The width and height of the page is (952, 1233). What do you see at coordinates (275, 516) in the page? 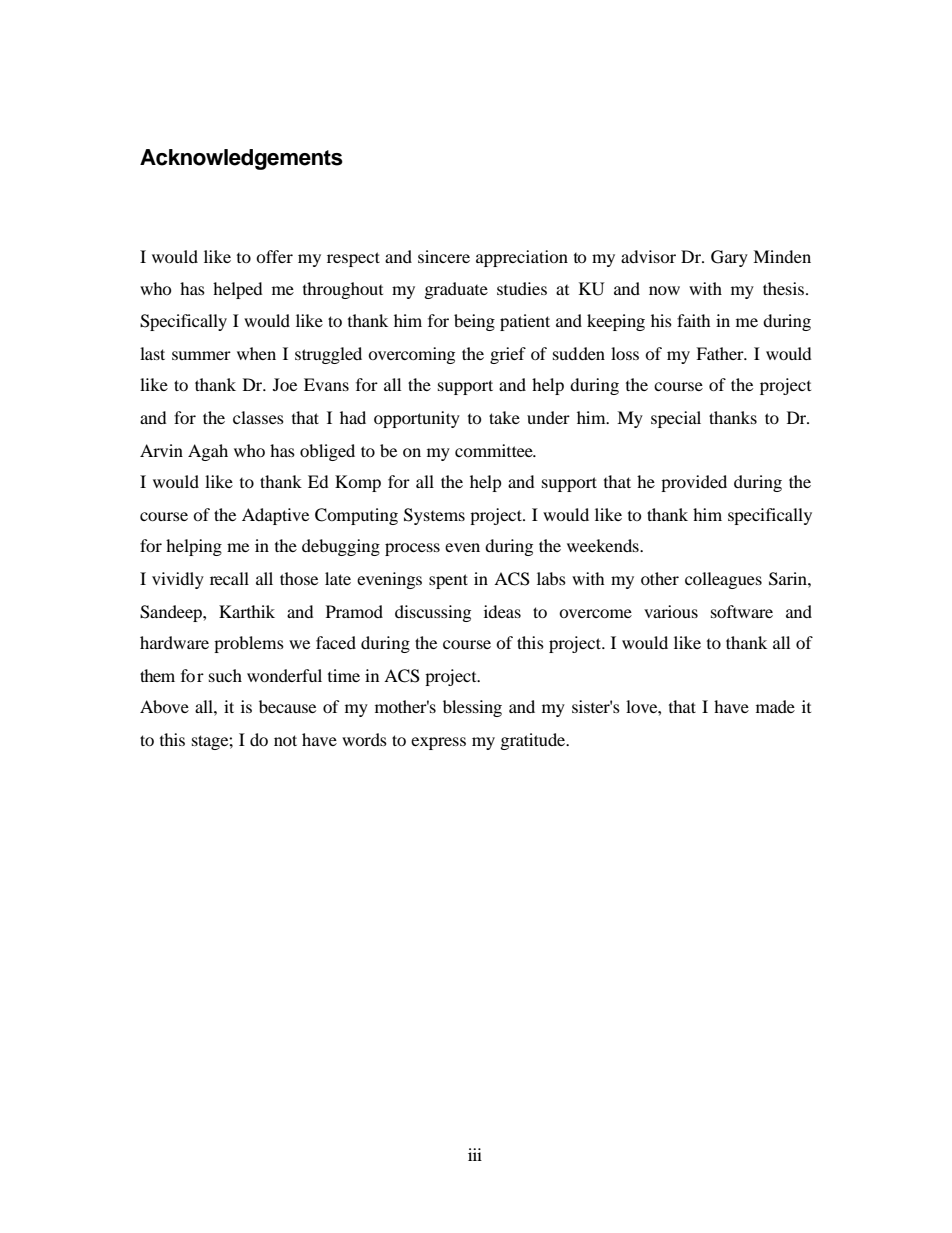
I see `Adaptive` at bounding box center [275, 516].
